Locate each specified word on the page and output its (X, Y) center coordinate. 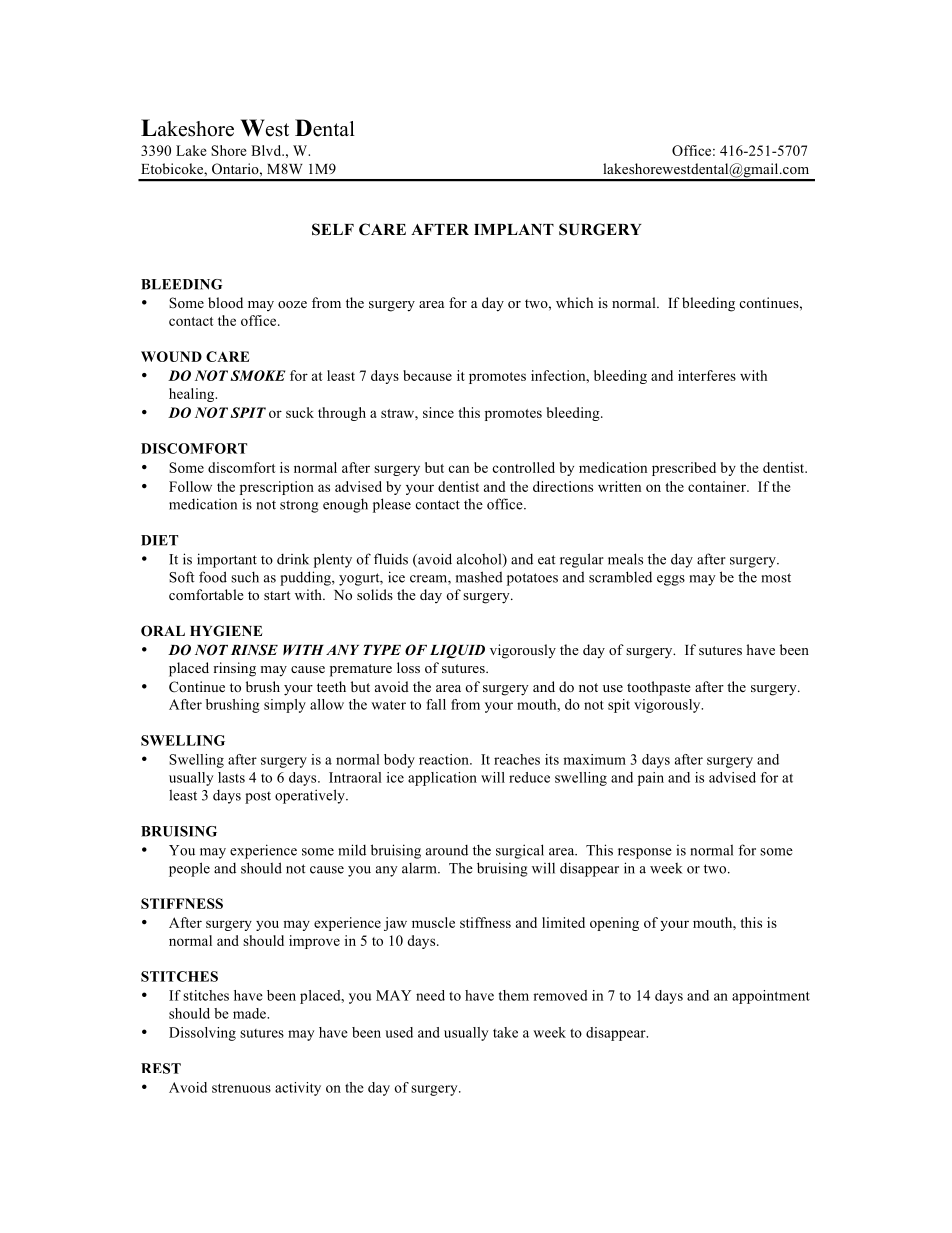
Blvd (267, 150)
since (438, 412)
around (447, 850)
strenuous (241, 1088)
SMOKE (257, 375)
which (574, 302)
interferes (707, 375)
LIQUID (457, 651)
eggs (671, 580)
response (645, 853)
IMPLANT (514, 229)
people (189, 869)
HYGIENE (226, 631)
